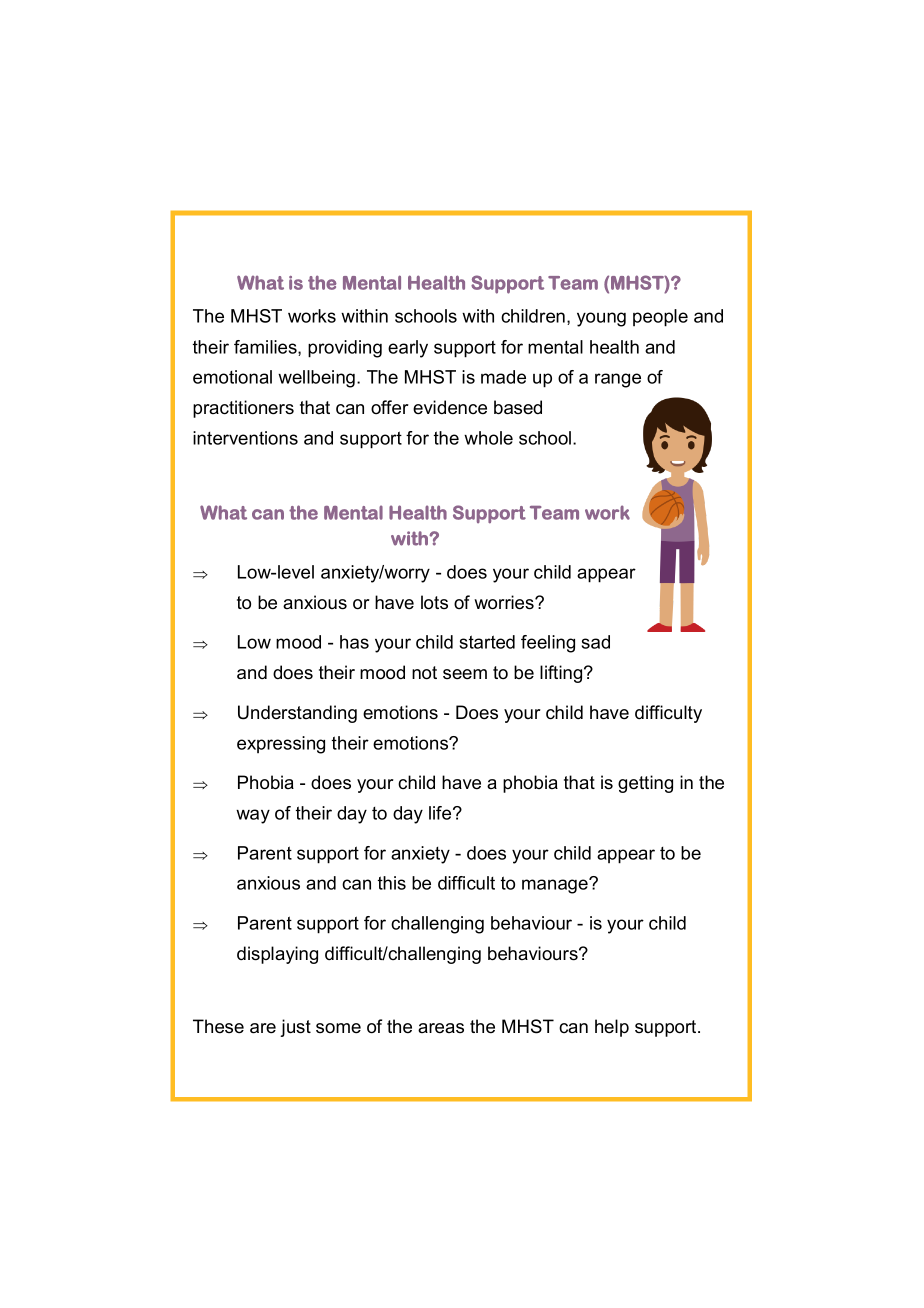 Image resolution: width=924 pixels, height=1308 pixels. What do you see at coordinates (601, 319) in the screenshot?
I see `young` at bounding box center [601, 319].
